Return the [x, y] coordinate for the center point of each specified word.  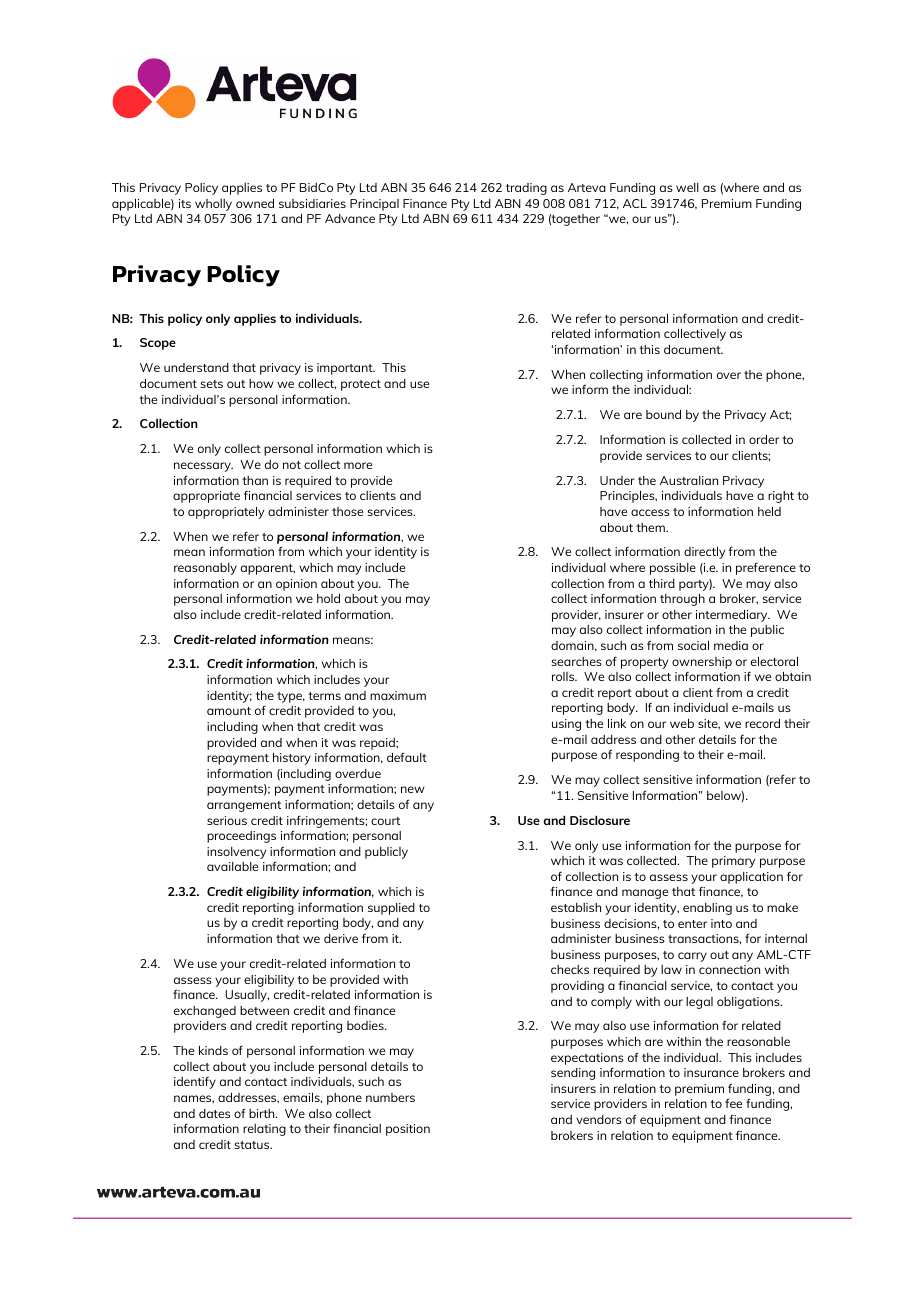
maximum [398, 695]
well [687, 187]
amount [229, 711]
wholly [213, 205]
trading [526, 189]
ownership [702, 663]
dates [214, 1113]
